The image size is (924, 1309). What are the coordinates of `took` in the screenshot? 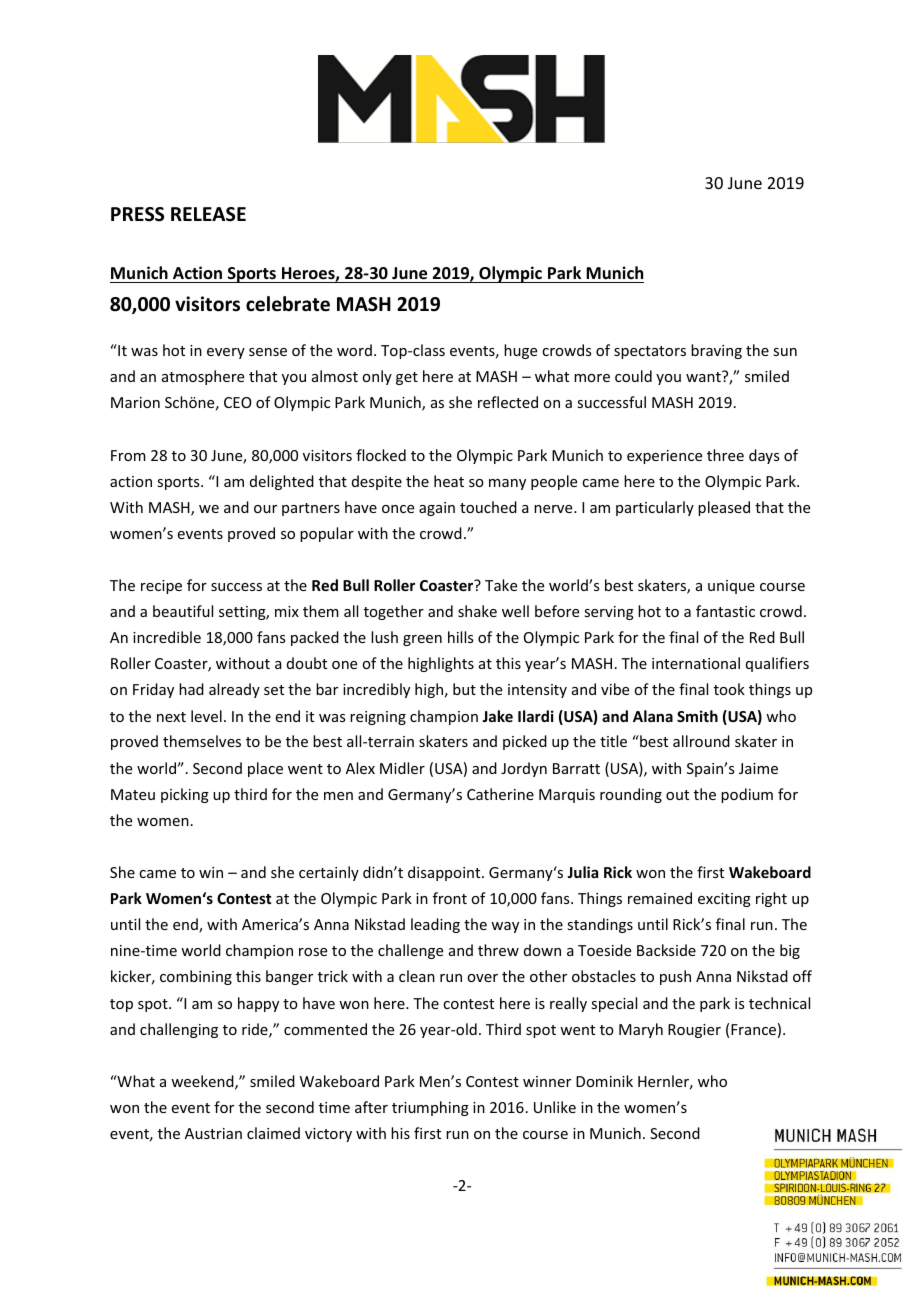 It's located at (729, 689).
